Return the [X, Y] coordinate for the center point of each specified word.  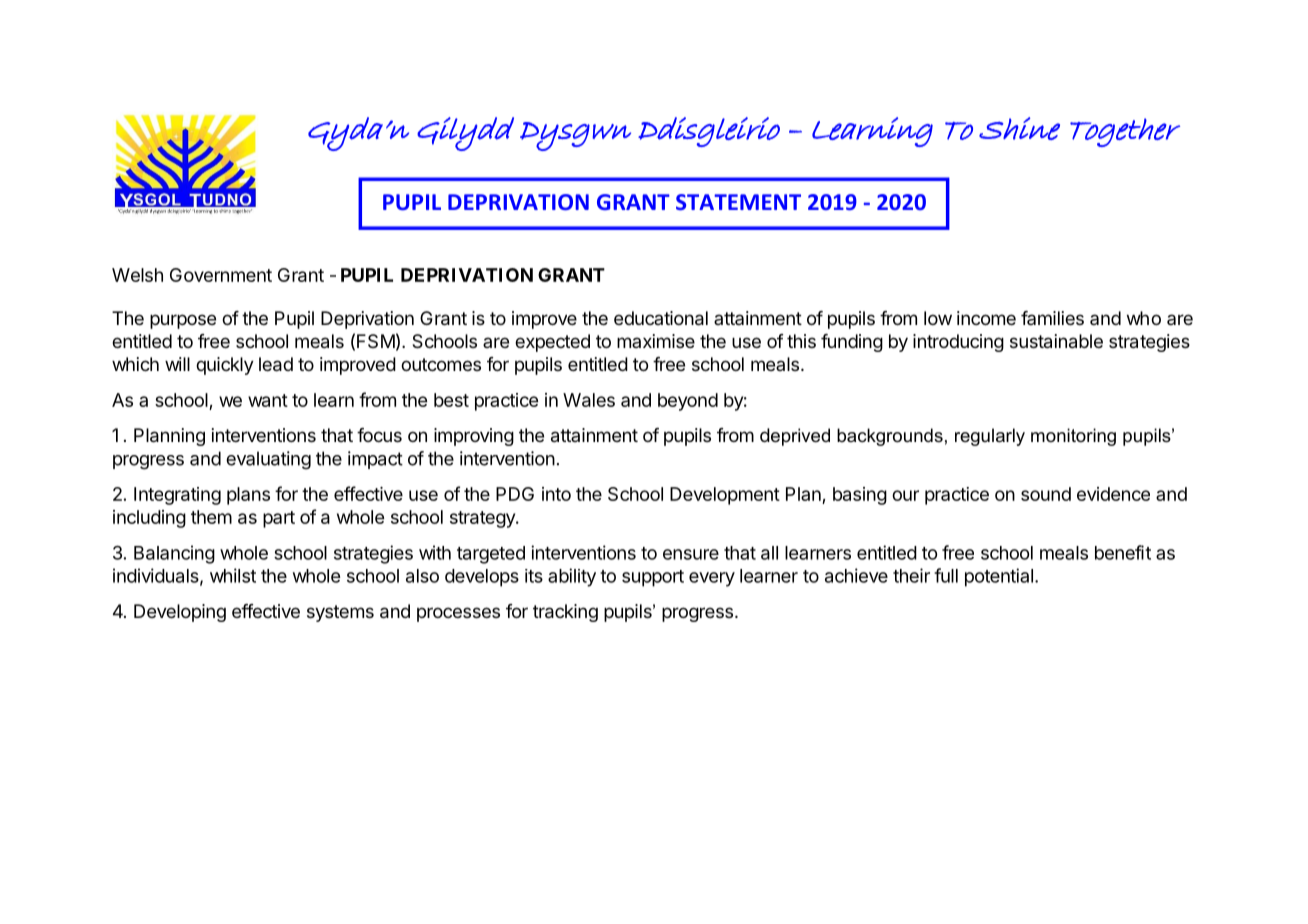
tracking [565, 613]
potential [999, 577]
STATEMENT [738, 202]
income [986, 318]
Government [221, 275]
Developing [180, 613]
